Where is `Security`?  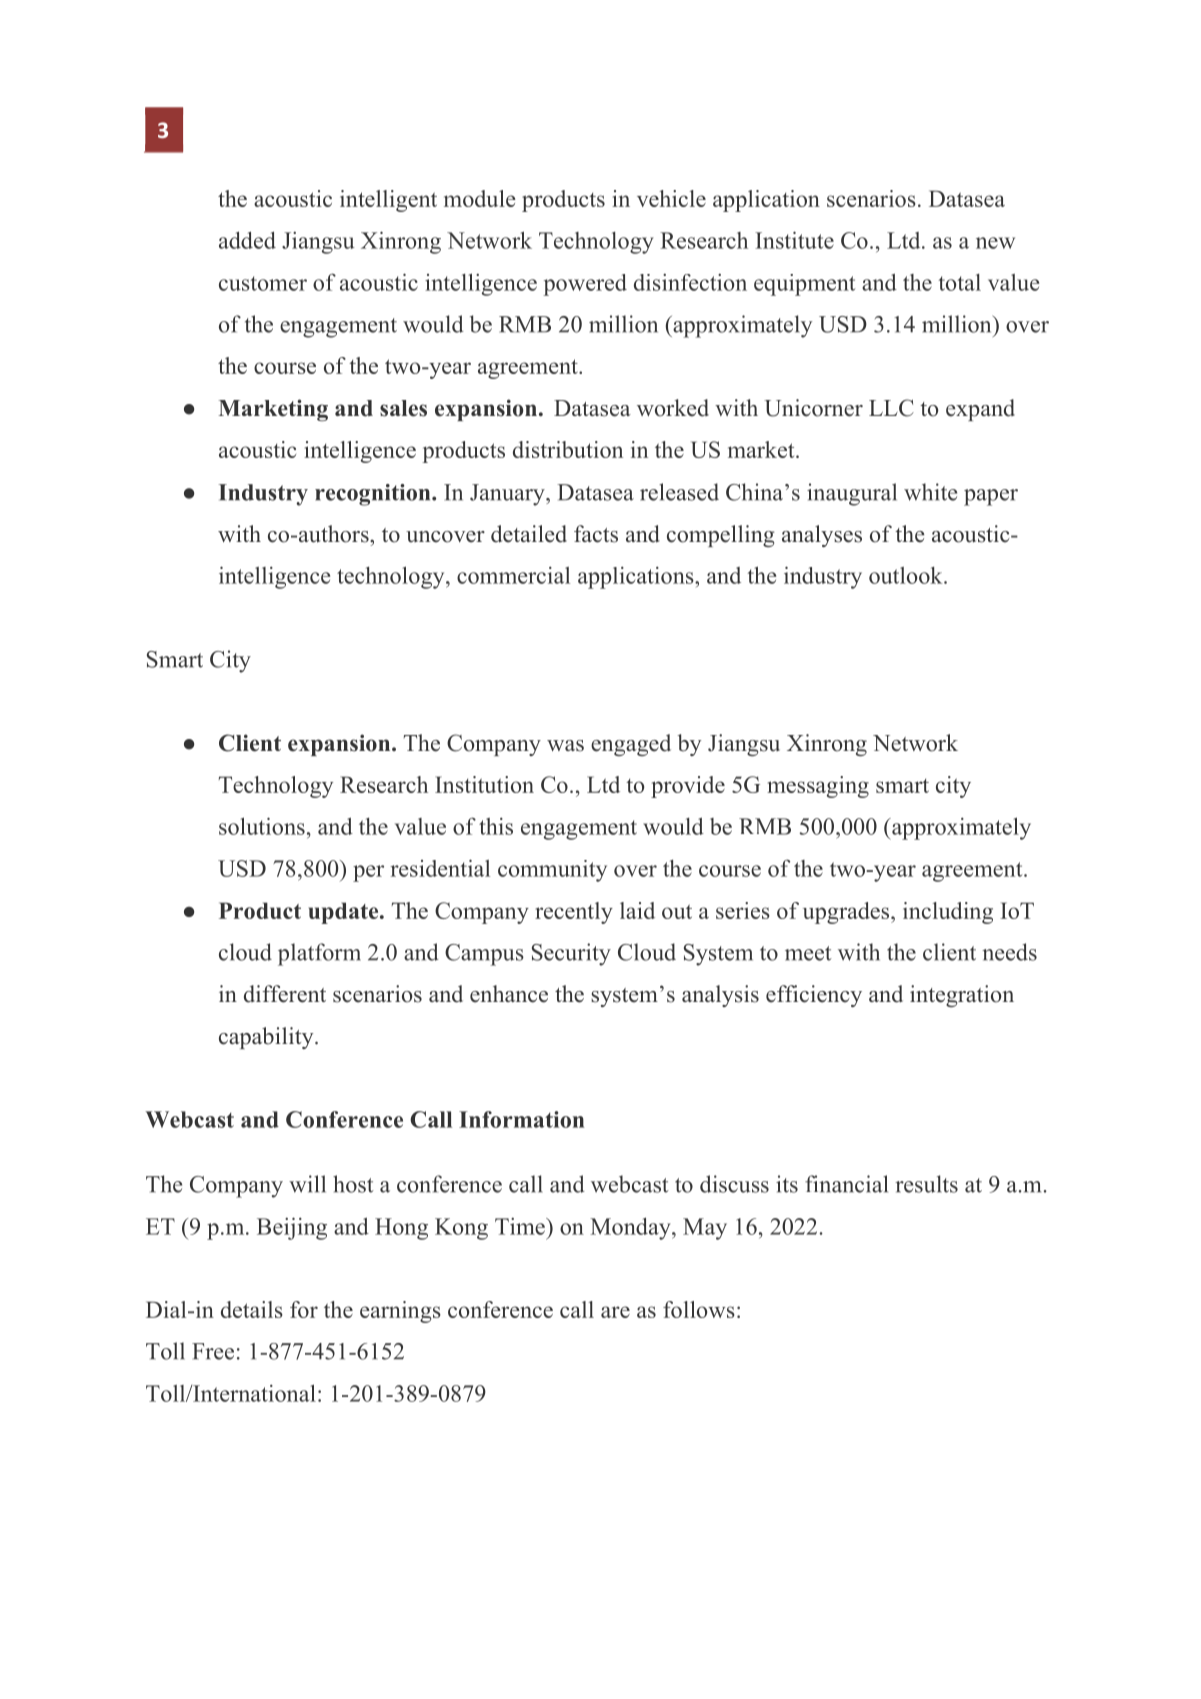 Security is located at coordinates (571, 954).
